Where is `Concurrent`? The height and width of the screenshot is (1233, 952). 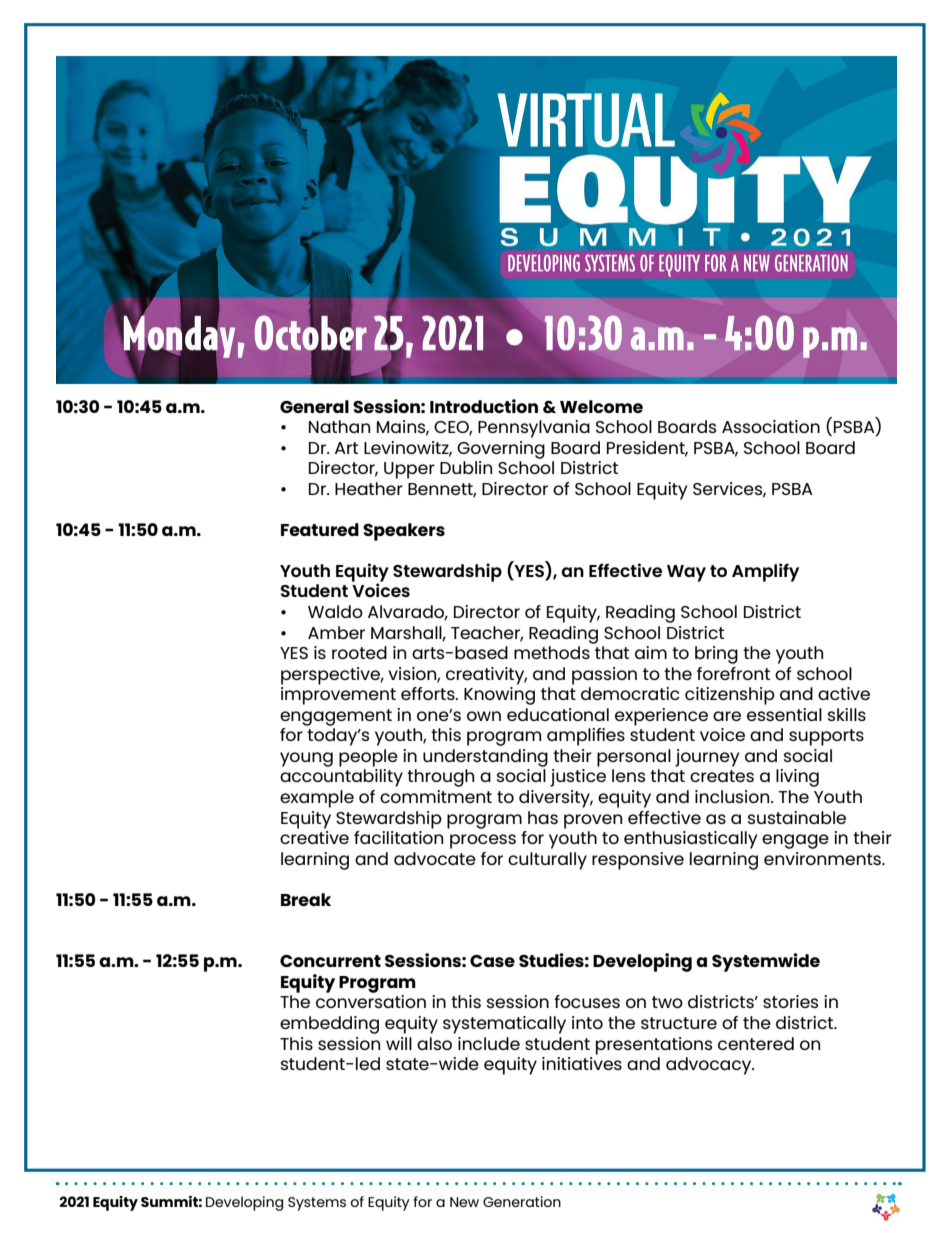 Concurrent is located at coordinates (330, 961).
